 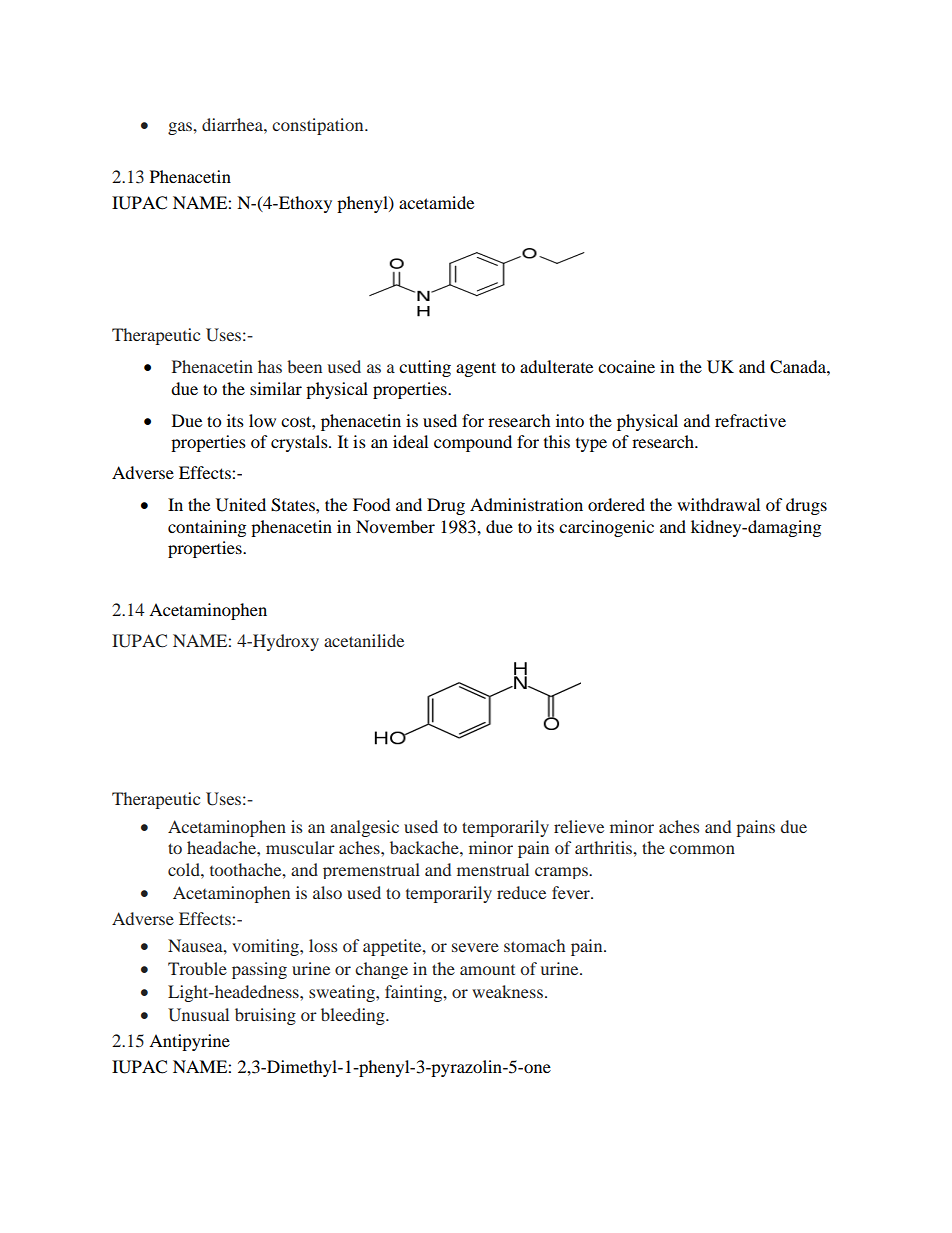 What do you see at coordinates (606, 528) in the screenshot?
I see `carcinogenic` at bounding box center [606, 528].
